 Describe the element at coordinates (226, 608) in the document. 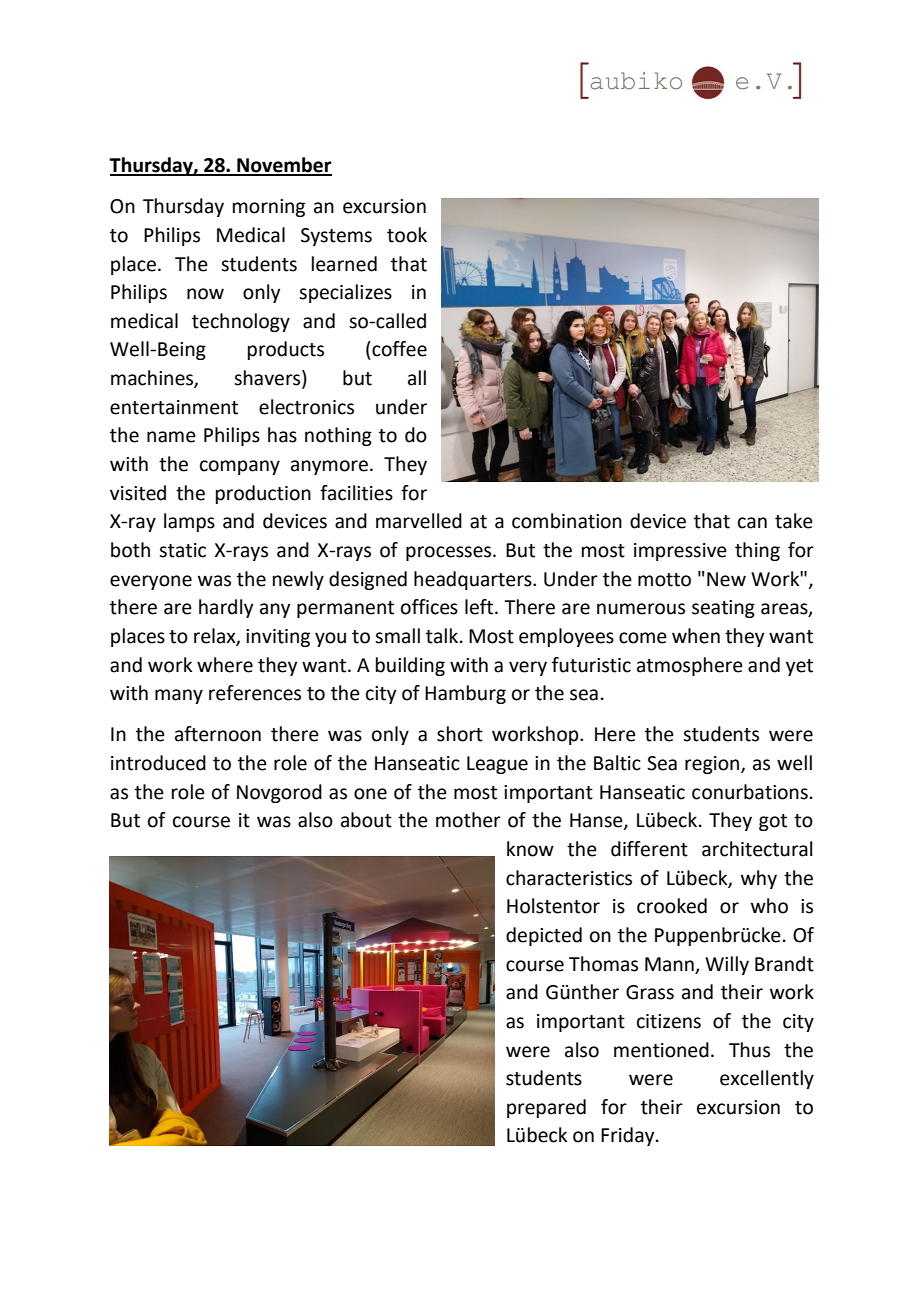

I see `hardly` at that location.
